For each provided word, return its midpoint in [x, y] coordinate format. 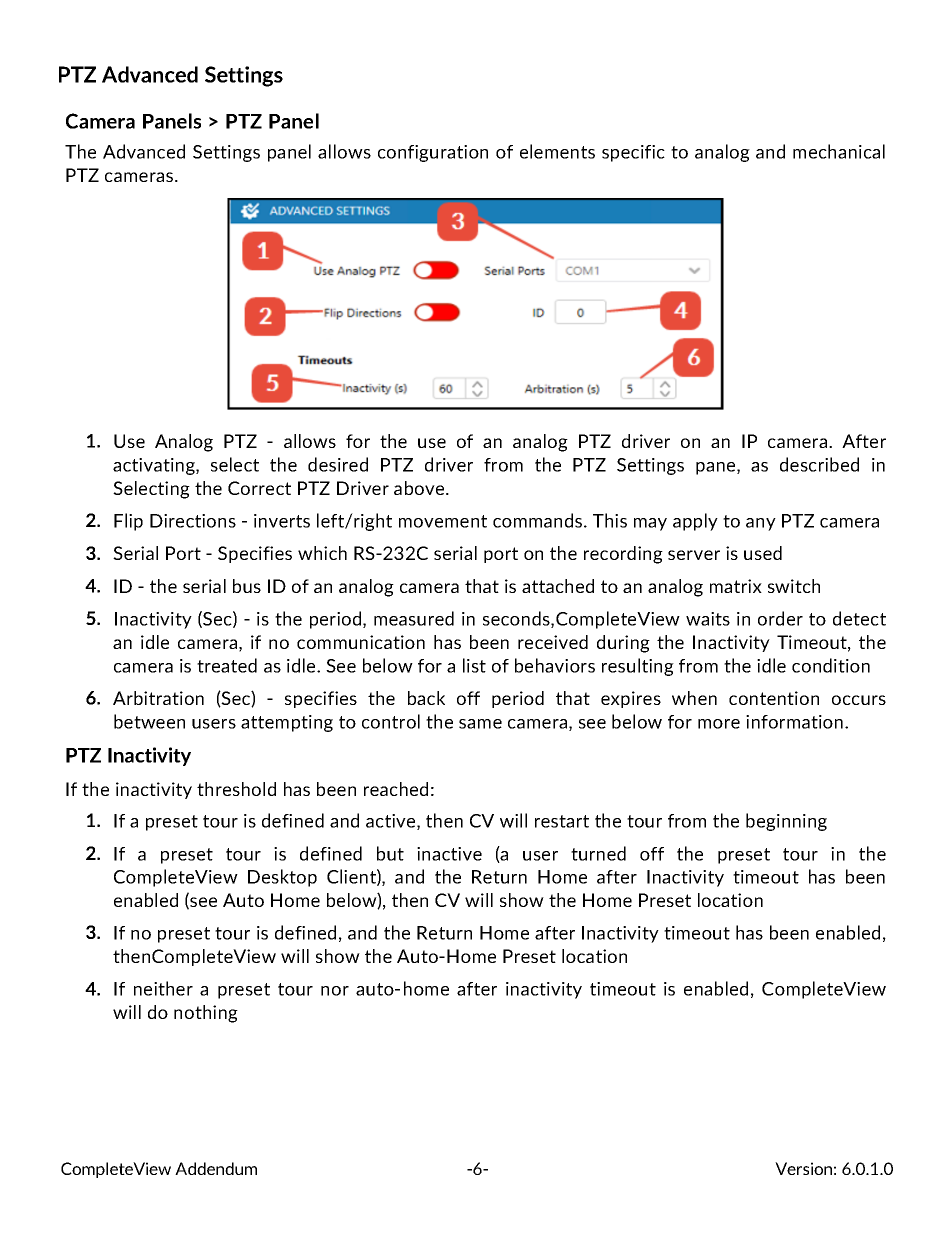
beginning [786, 822]
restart [562, 821]
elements [557, 151]
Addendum [216, 1168]
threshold [236, 789]
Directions [193, 521]
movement [443, 521]
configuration [433, 153]
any [761, 524]
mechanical [839, 151]
